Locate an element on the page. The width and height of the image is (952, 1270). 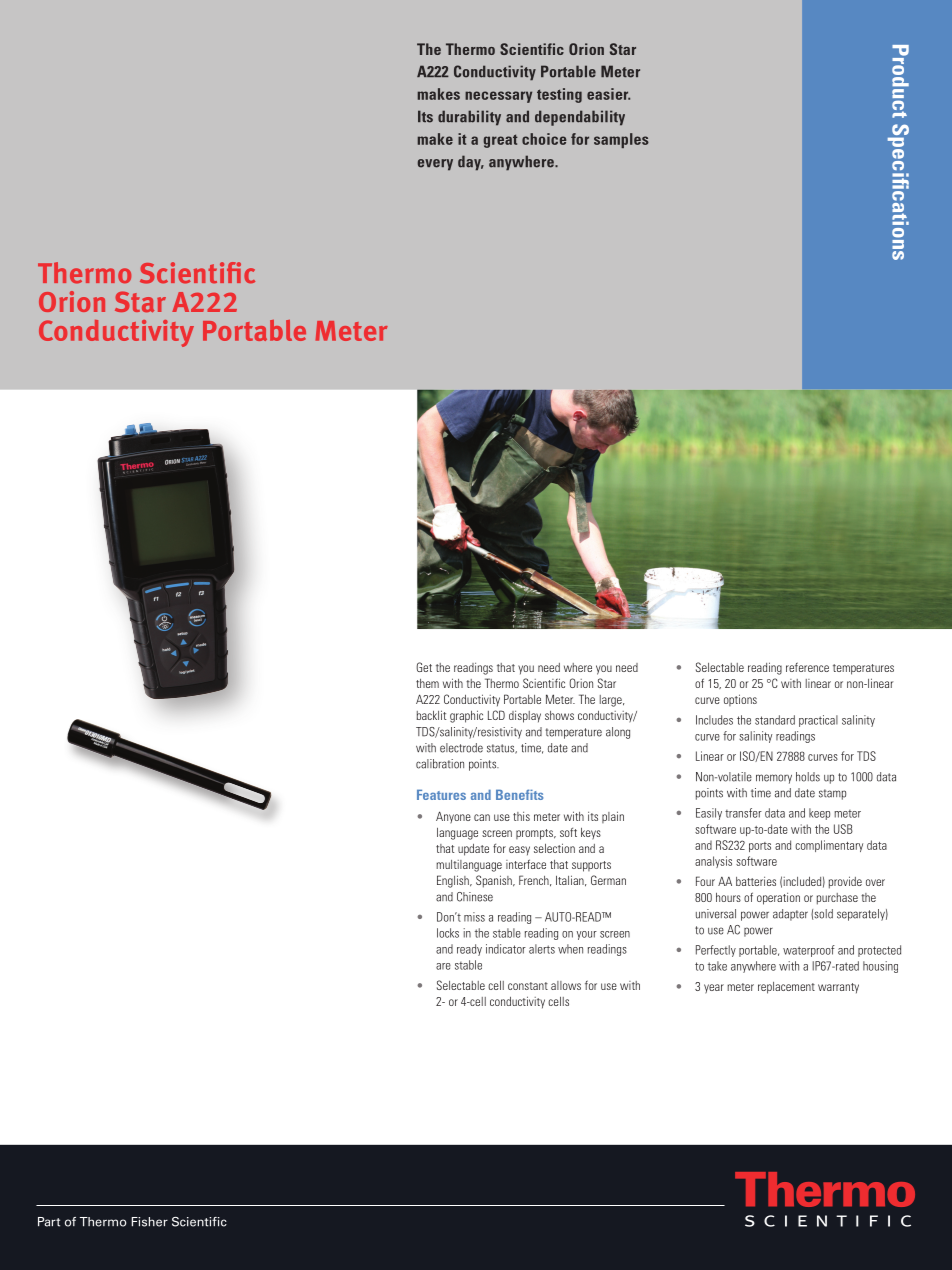
Includes is located at coordinates (714, 720).
